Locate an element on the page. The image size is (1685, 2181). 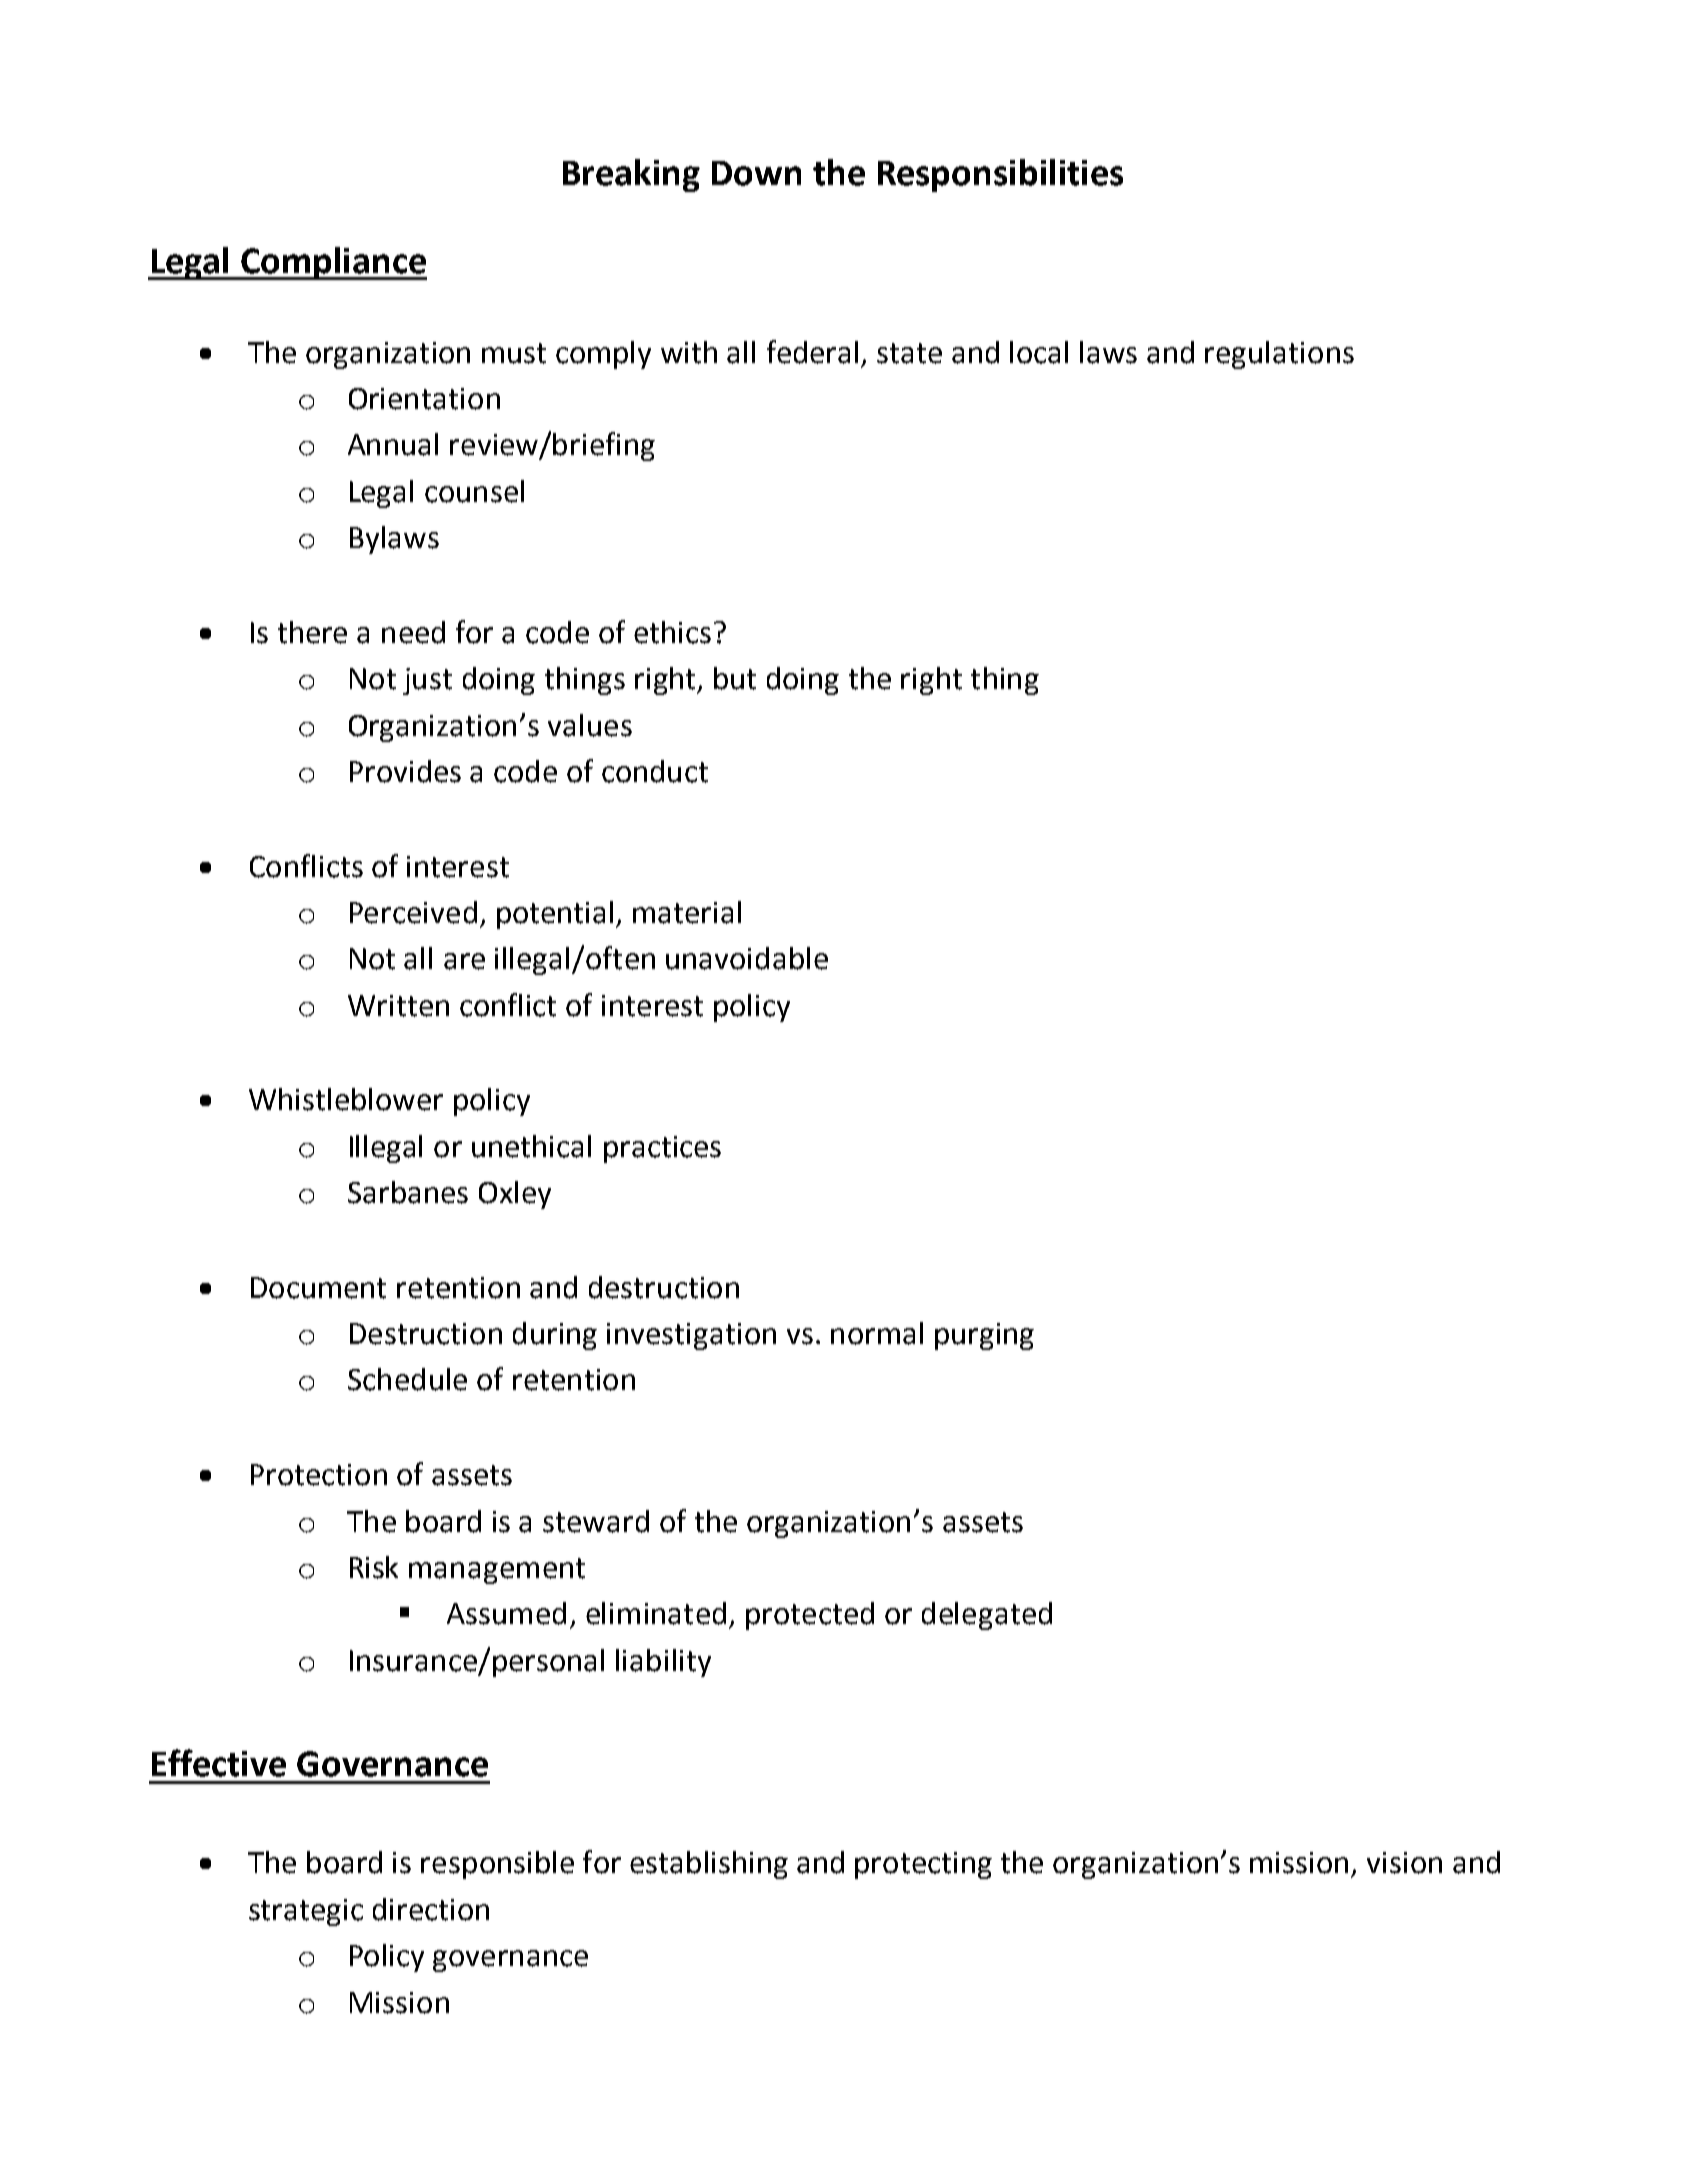
strategic is located at coordinates (306, 1912).
